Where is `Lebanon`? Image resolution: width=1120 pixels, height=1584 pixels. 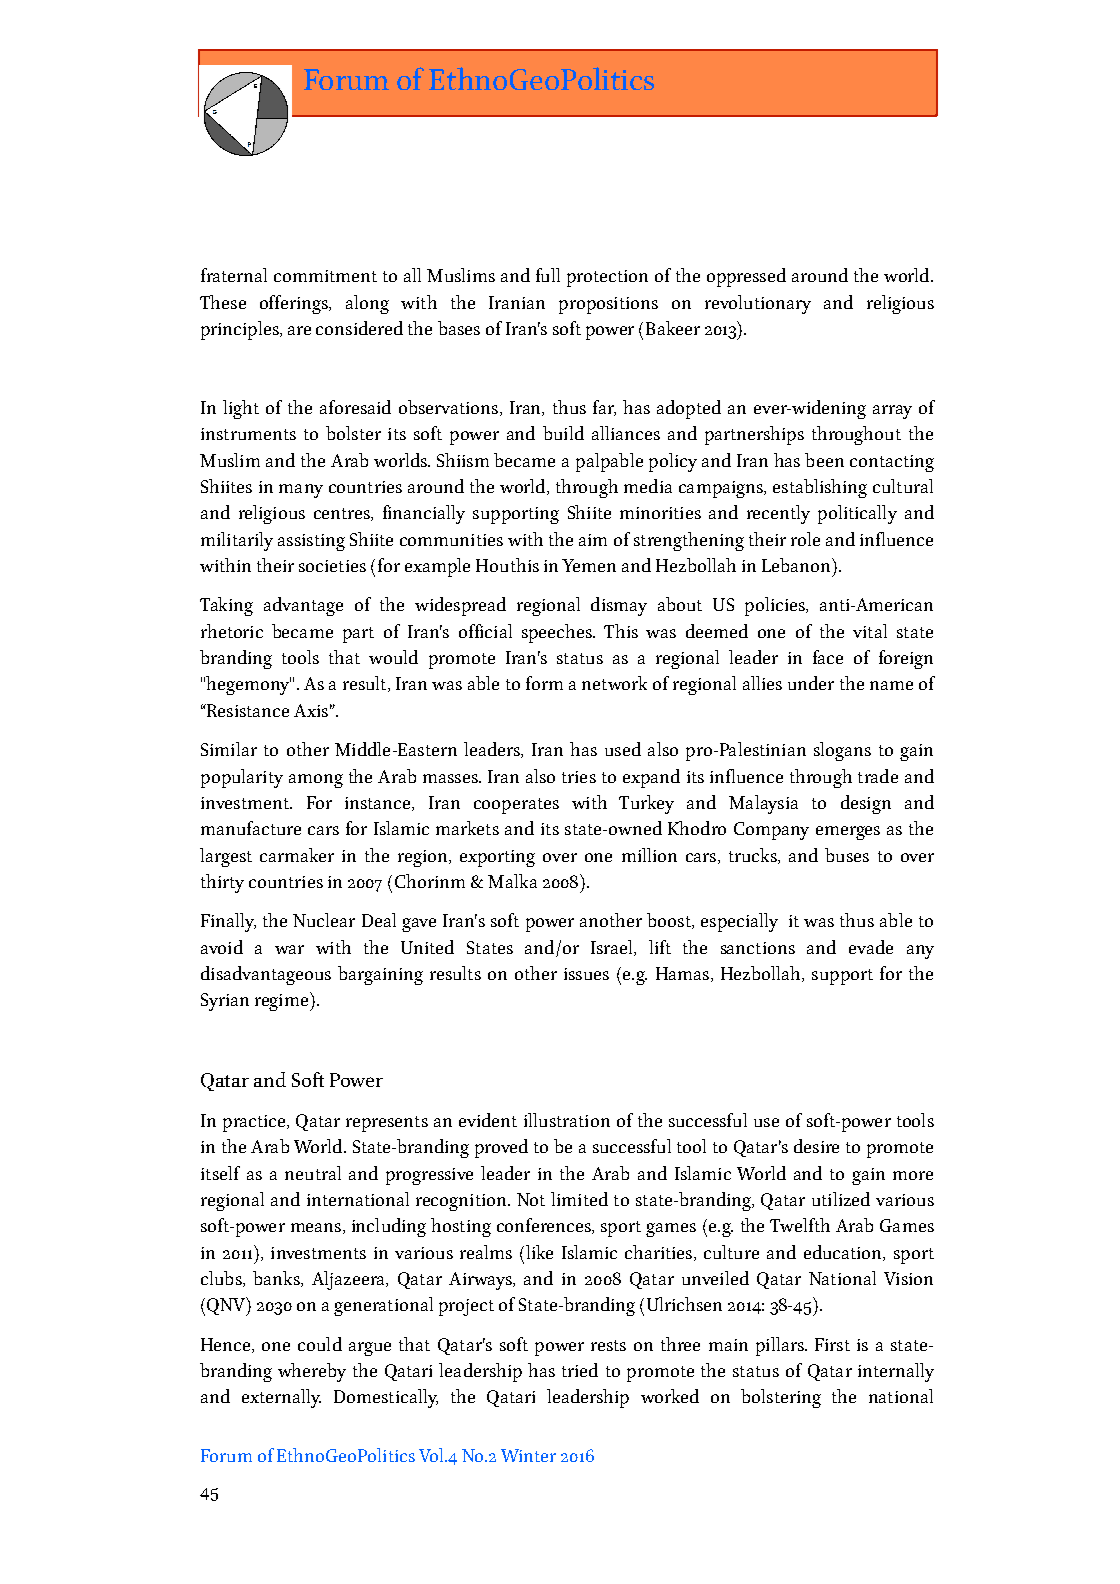
Lebanon is located at coordinates (797, 565).
